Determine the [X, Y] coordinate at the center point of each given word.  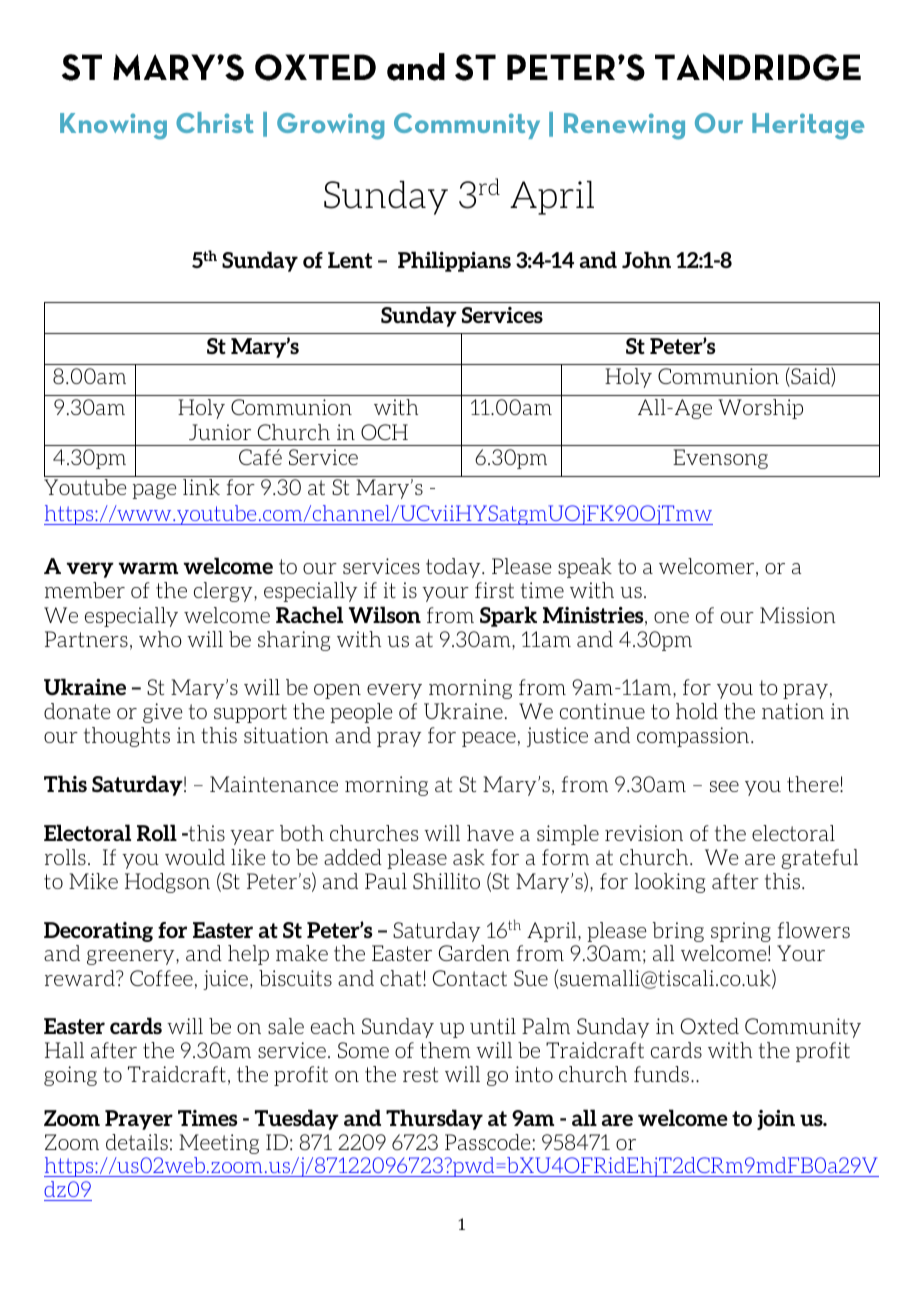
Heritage [808, 126]
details [137, 1142]
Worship [760, 409]
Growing [330, 126]
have [490, 833]
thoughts [127, 737]
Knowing [113, 126]
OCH [384, 432]
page [154, 491]
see [724, 786]
